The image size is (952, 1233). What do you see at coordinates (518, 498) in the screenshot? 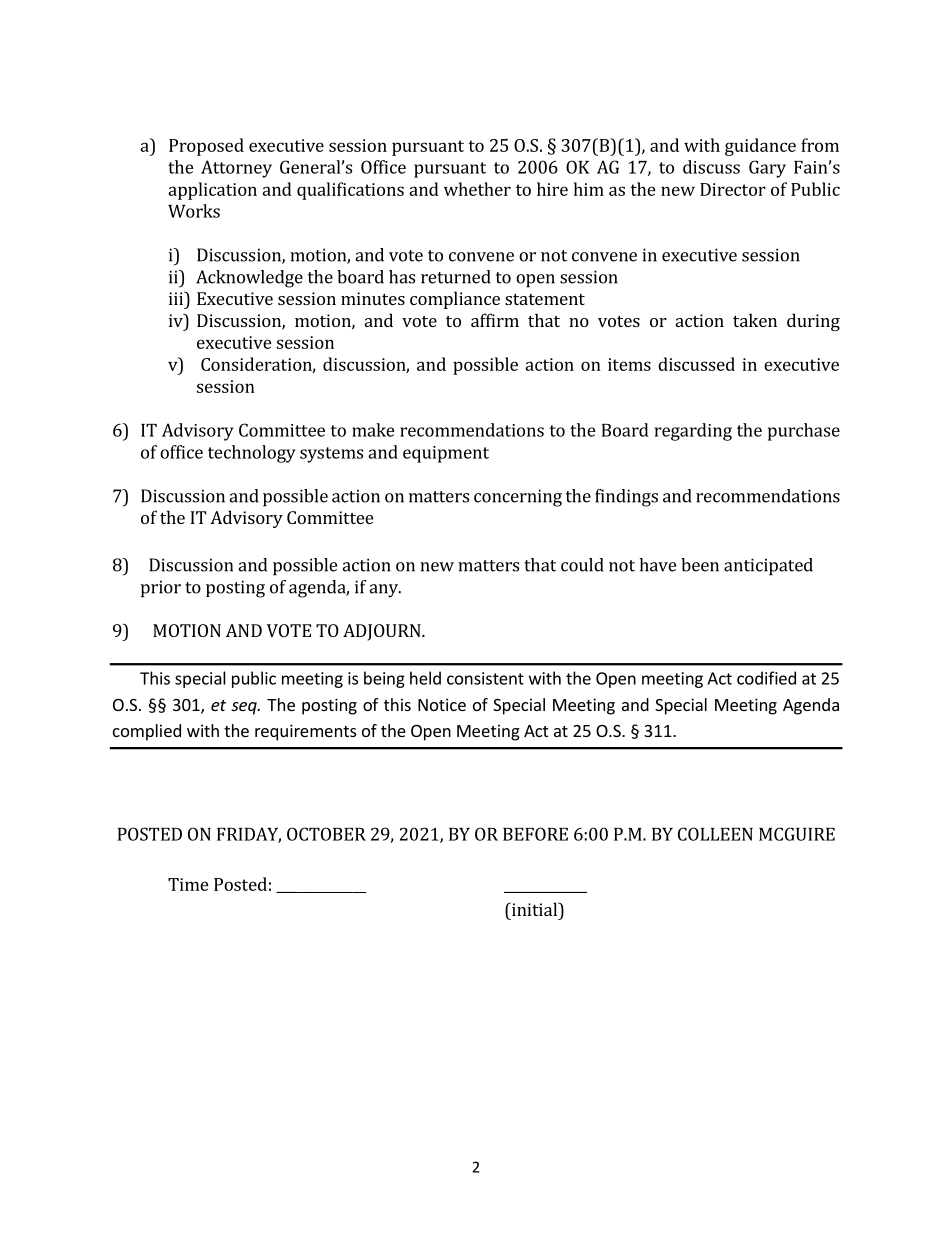
I see `concerning` at bounding box center [518, 498].
